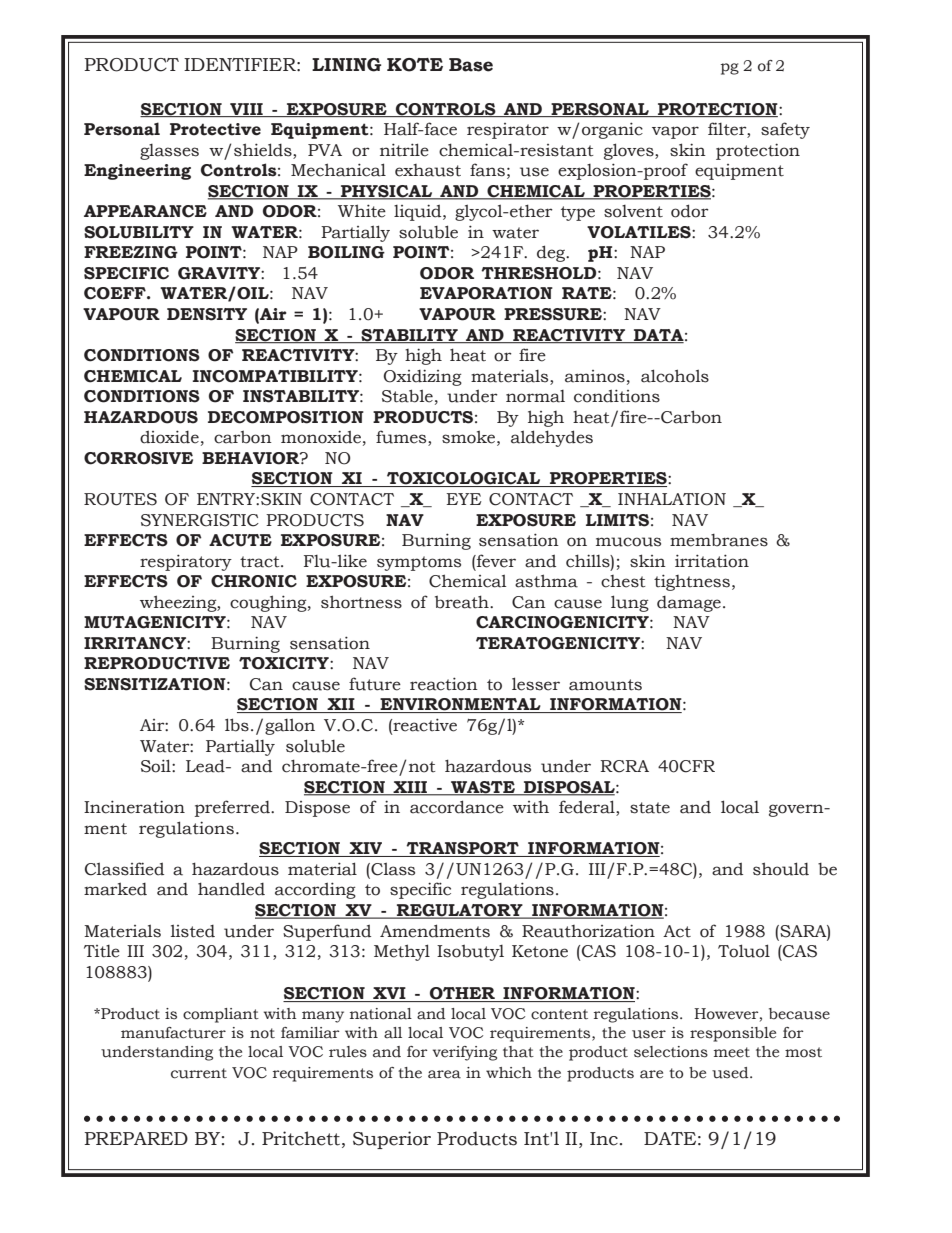 This page has height=1233, width=952. Describe the element at coordinates (169, 437) in the page. I see `dioxide` at that location.
